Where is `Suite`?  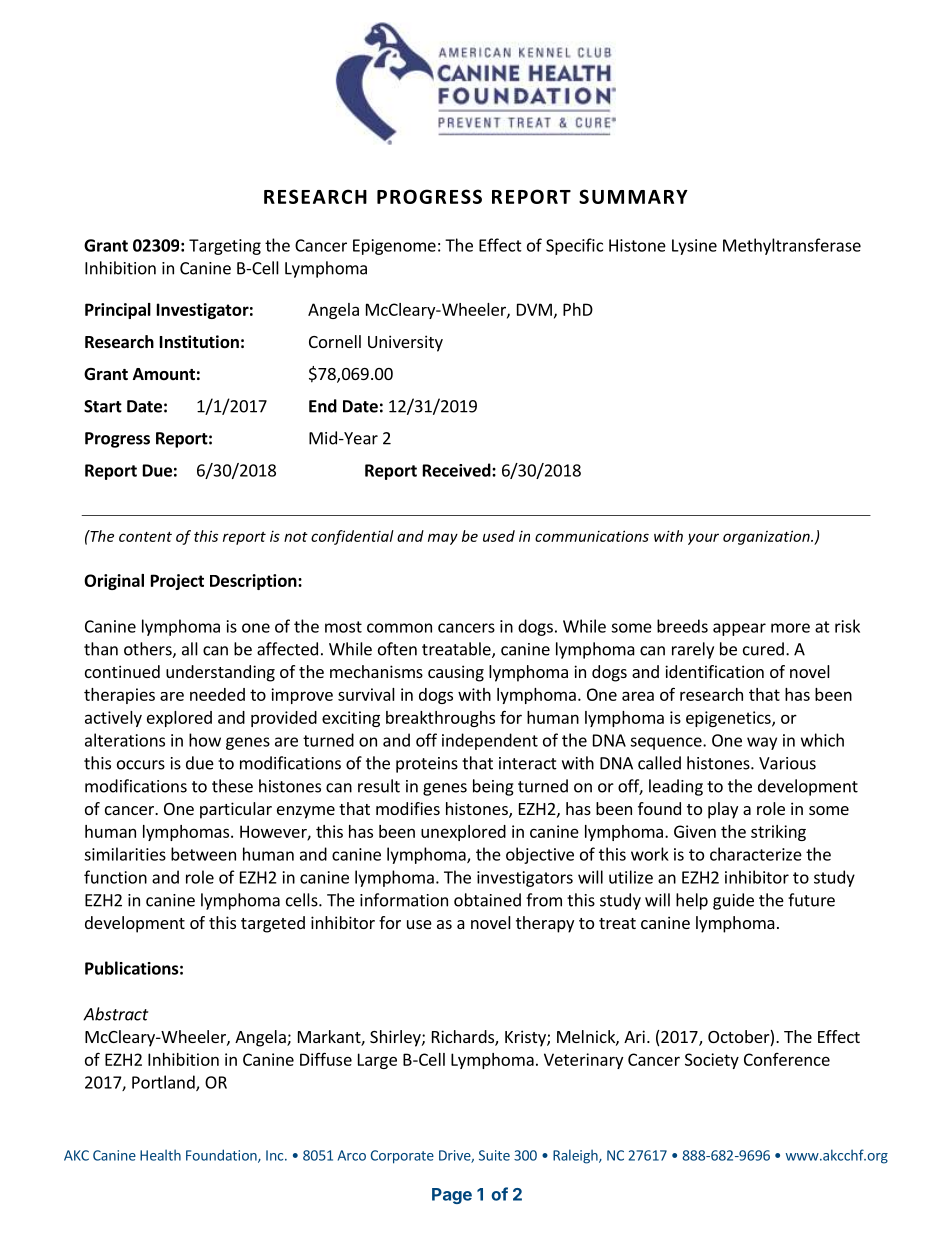 Suite is located at coordinates (494, 1155).
